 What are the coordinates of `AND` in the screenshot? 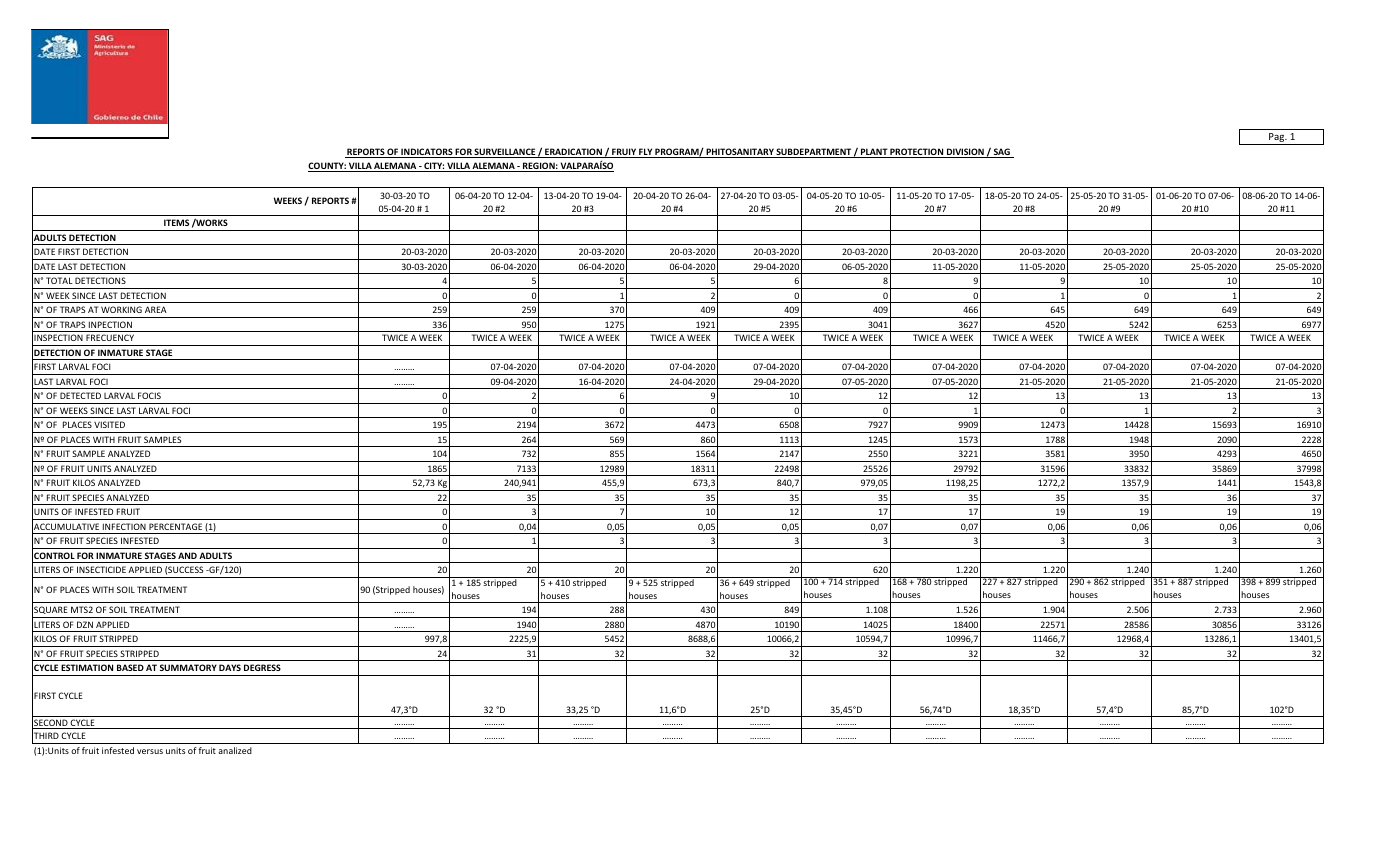 It's located at (187, 555).
